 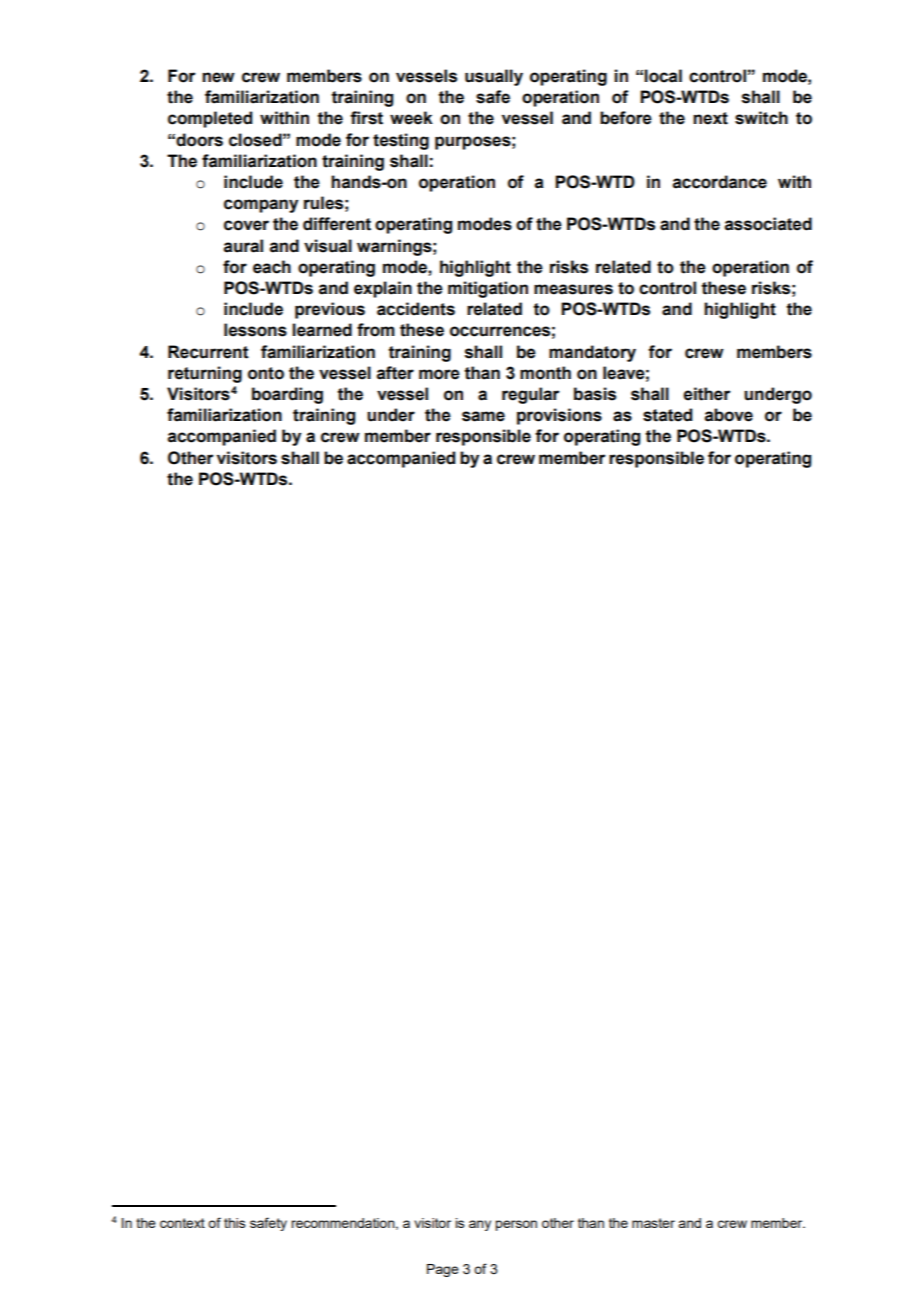 I want to click on usually, so click(x=494, y=77).
